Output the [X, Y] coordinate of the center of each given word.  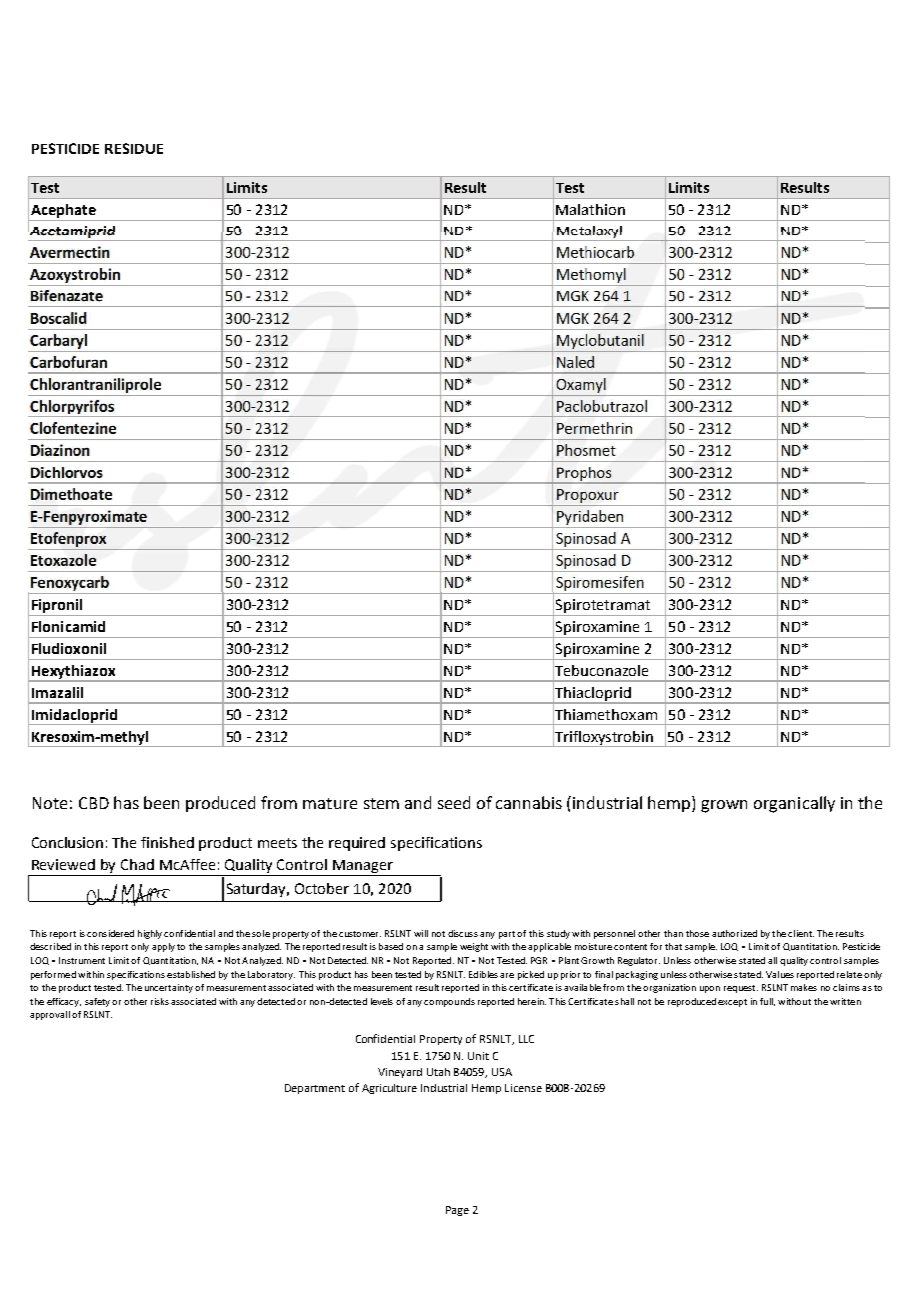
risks [160, 1001]
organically [794, 804]
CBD [94, 803]
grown [724, 806]
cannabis [529, 802]
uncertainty [169, 988]
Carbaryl [59, 343]
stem [381, 803]
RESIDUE [134, 148]
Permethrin [594, 428]
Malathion [590, 209]
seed [454, 802]
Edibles [483, 974]
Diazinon [60, 450]
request [741, 989]
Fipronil [57, 606]
